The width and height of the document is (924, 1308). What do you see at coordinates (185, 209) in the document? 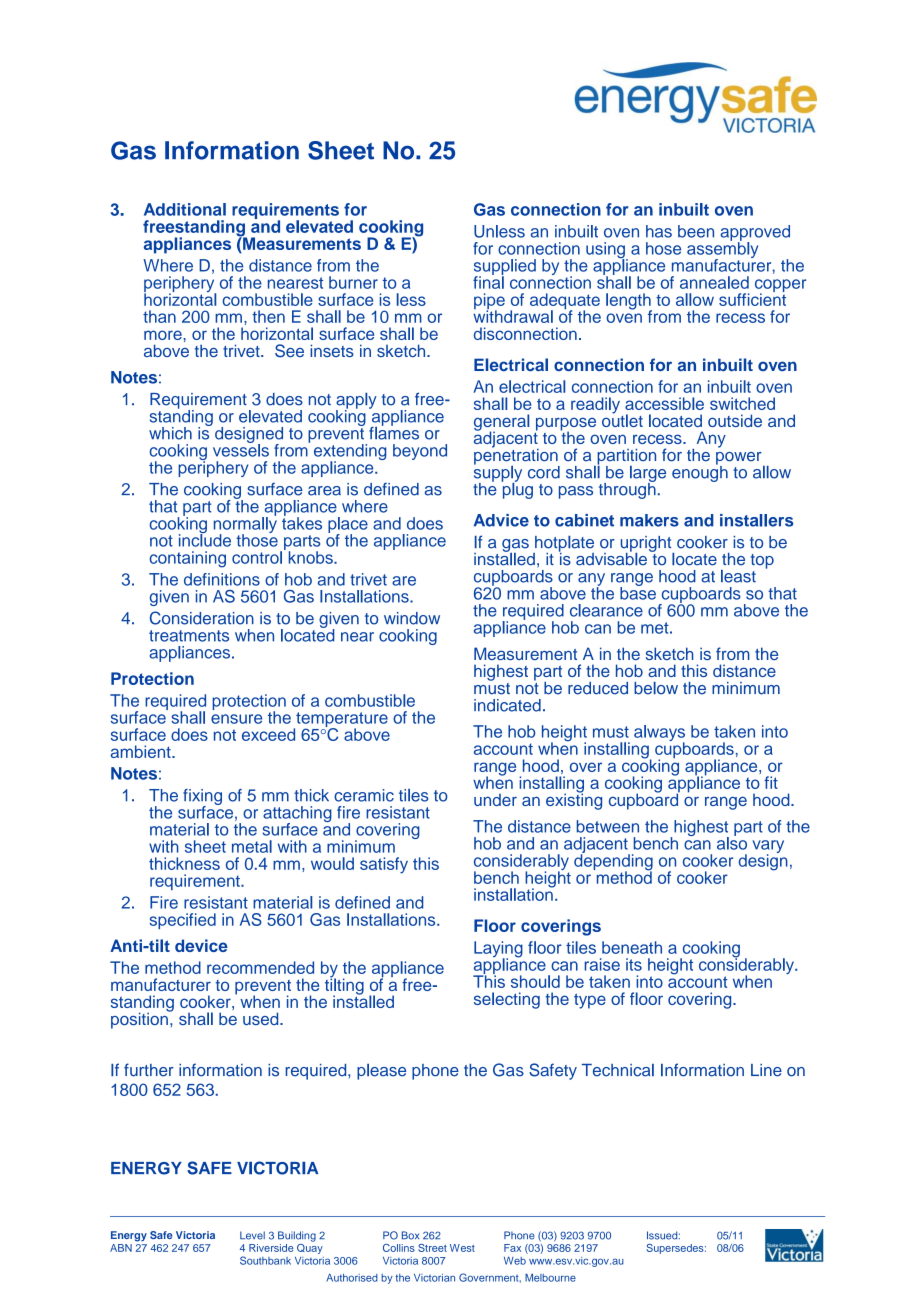
I see `Additional` at bounding box center [185, 209].
